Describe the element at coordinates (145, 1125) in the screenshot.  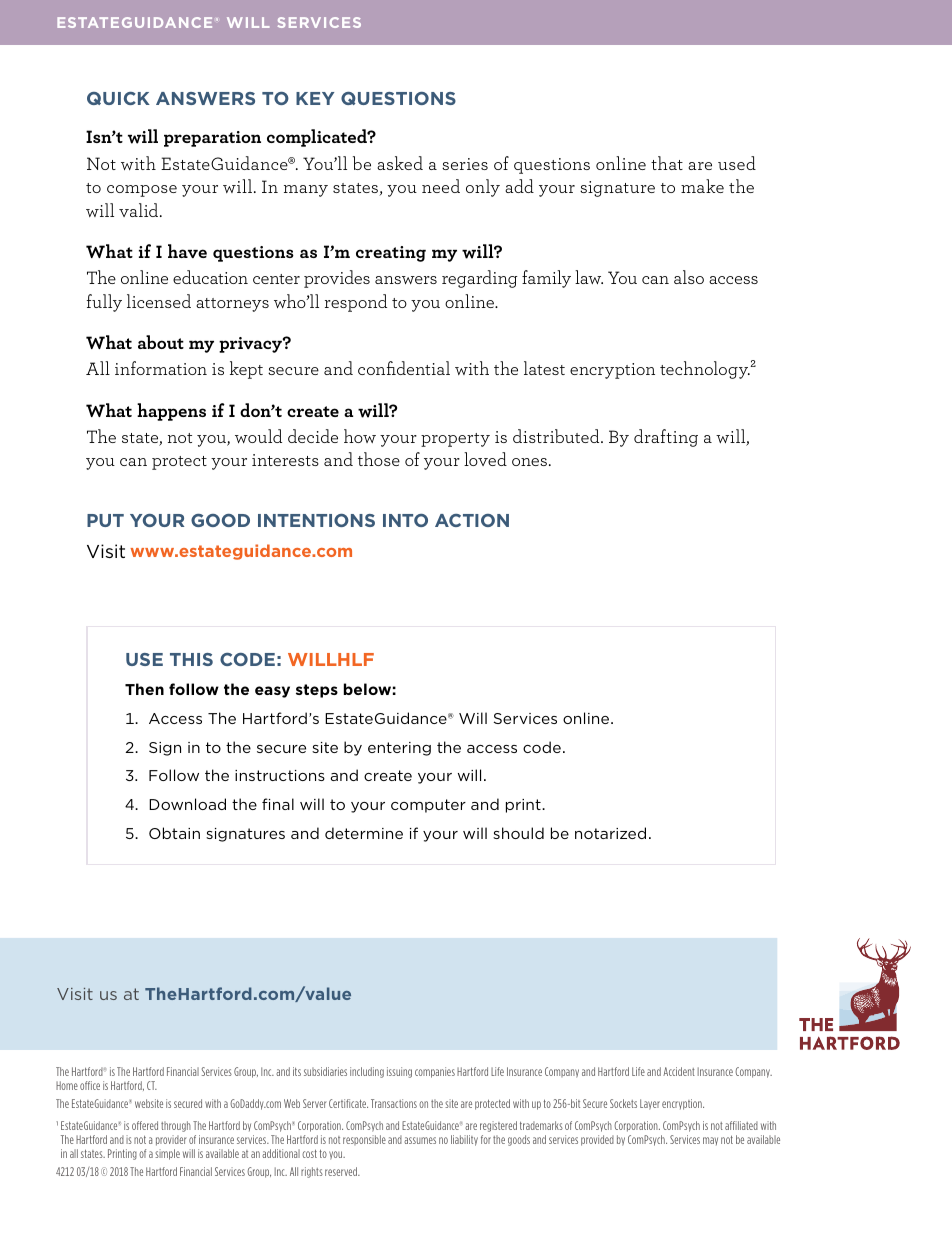
I see `offered` at that location.
